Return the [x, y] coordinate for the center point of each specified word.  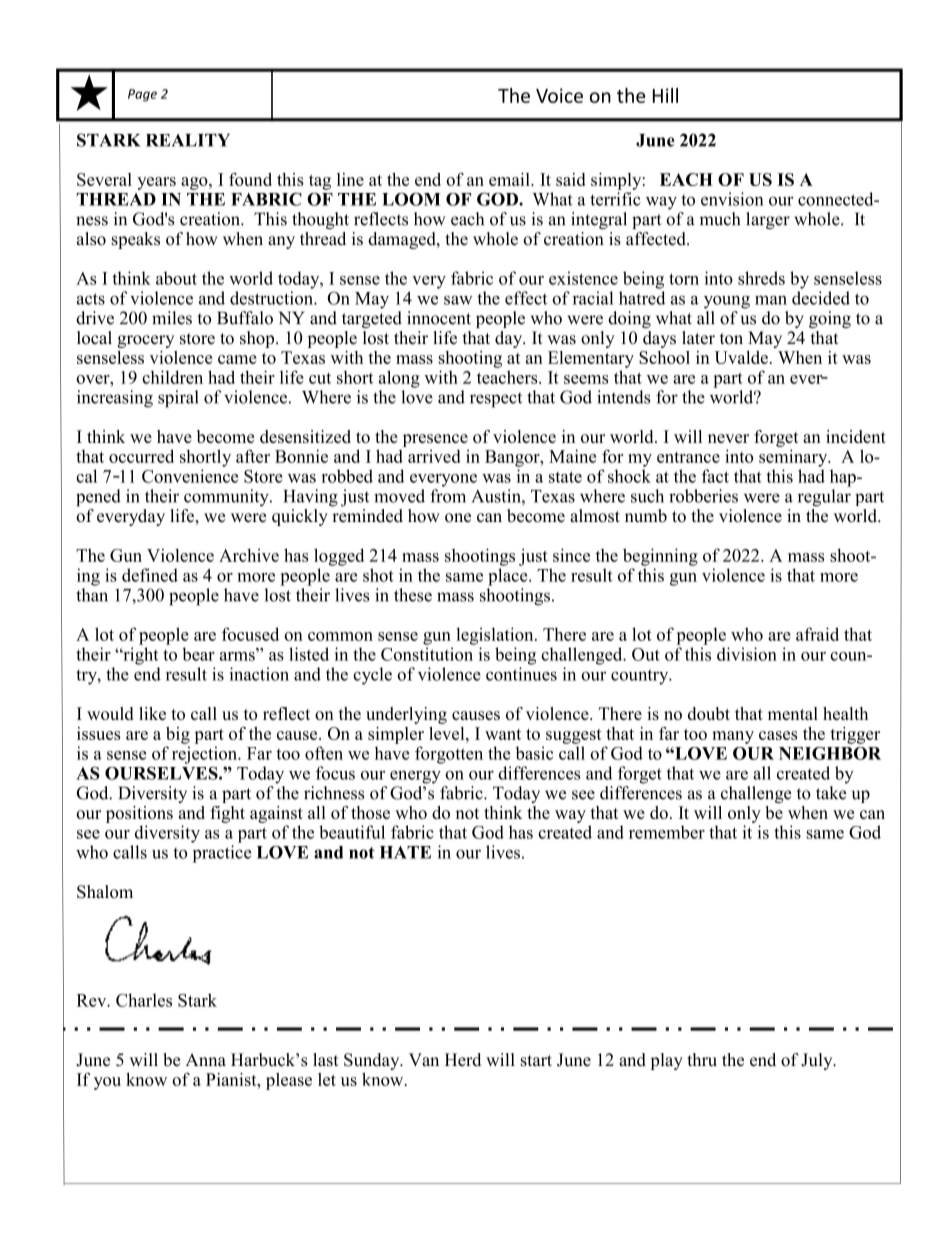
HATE [405, 852]
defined [150, 575]
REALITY [188, 140]
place [509, 577]
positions [139, 814]
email [510, 179]
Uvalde [741, 357]
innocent [439, 318]
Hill [665, 95]
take [831, 793]
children [172, 377]
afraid [817, 634]
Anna [206, 1059]
